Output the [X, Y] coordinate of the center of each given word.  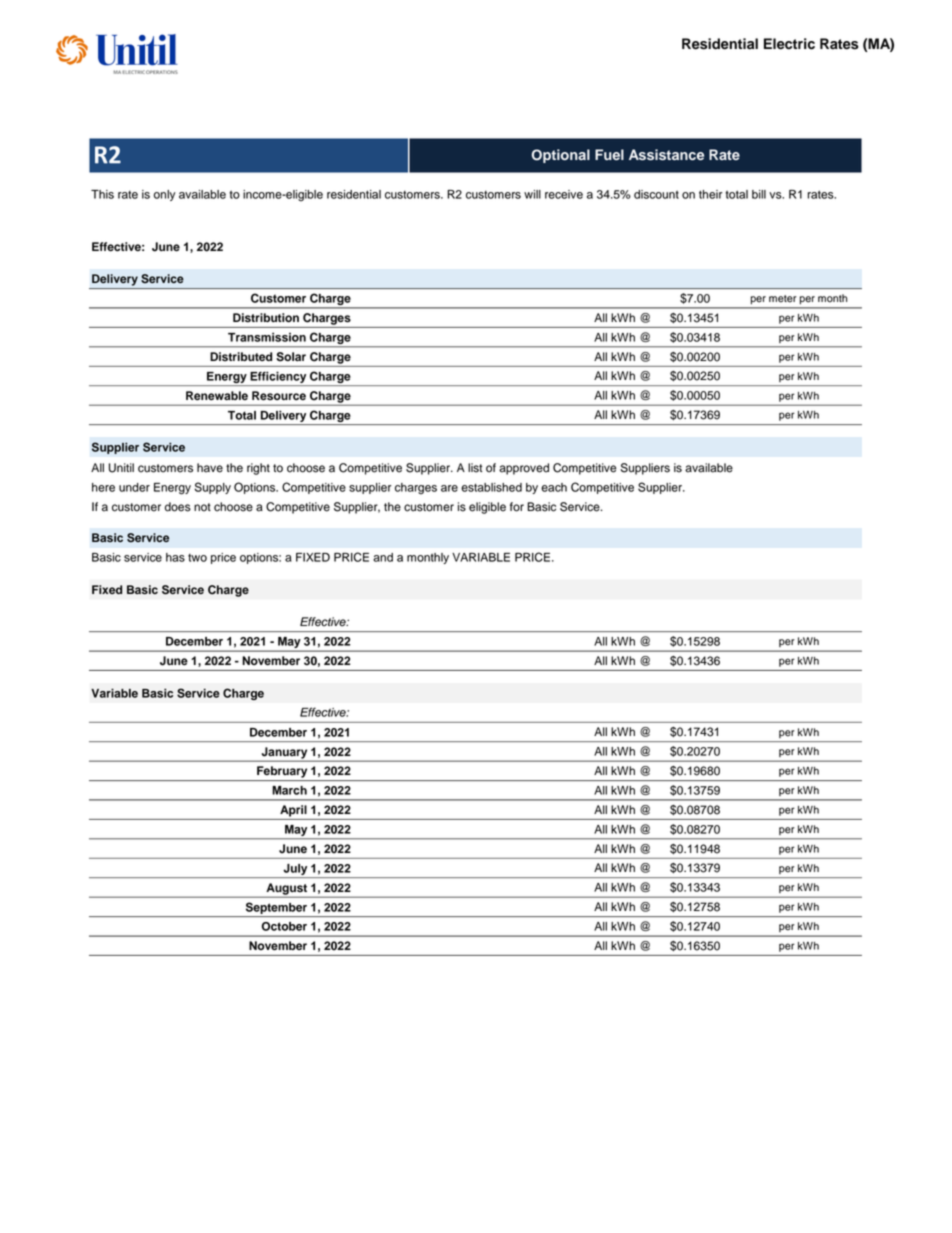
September [276, 908]
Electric [789, 44]
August [287, 890]
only [165, 195]
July [295, 869]
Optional [561, 156]
